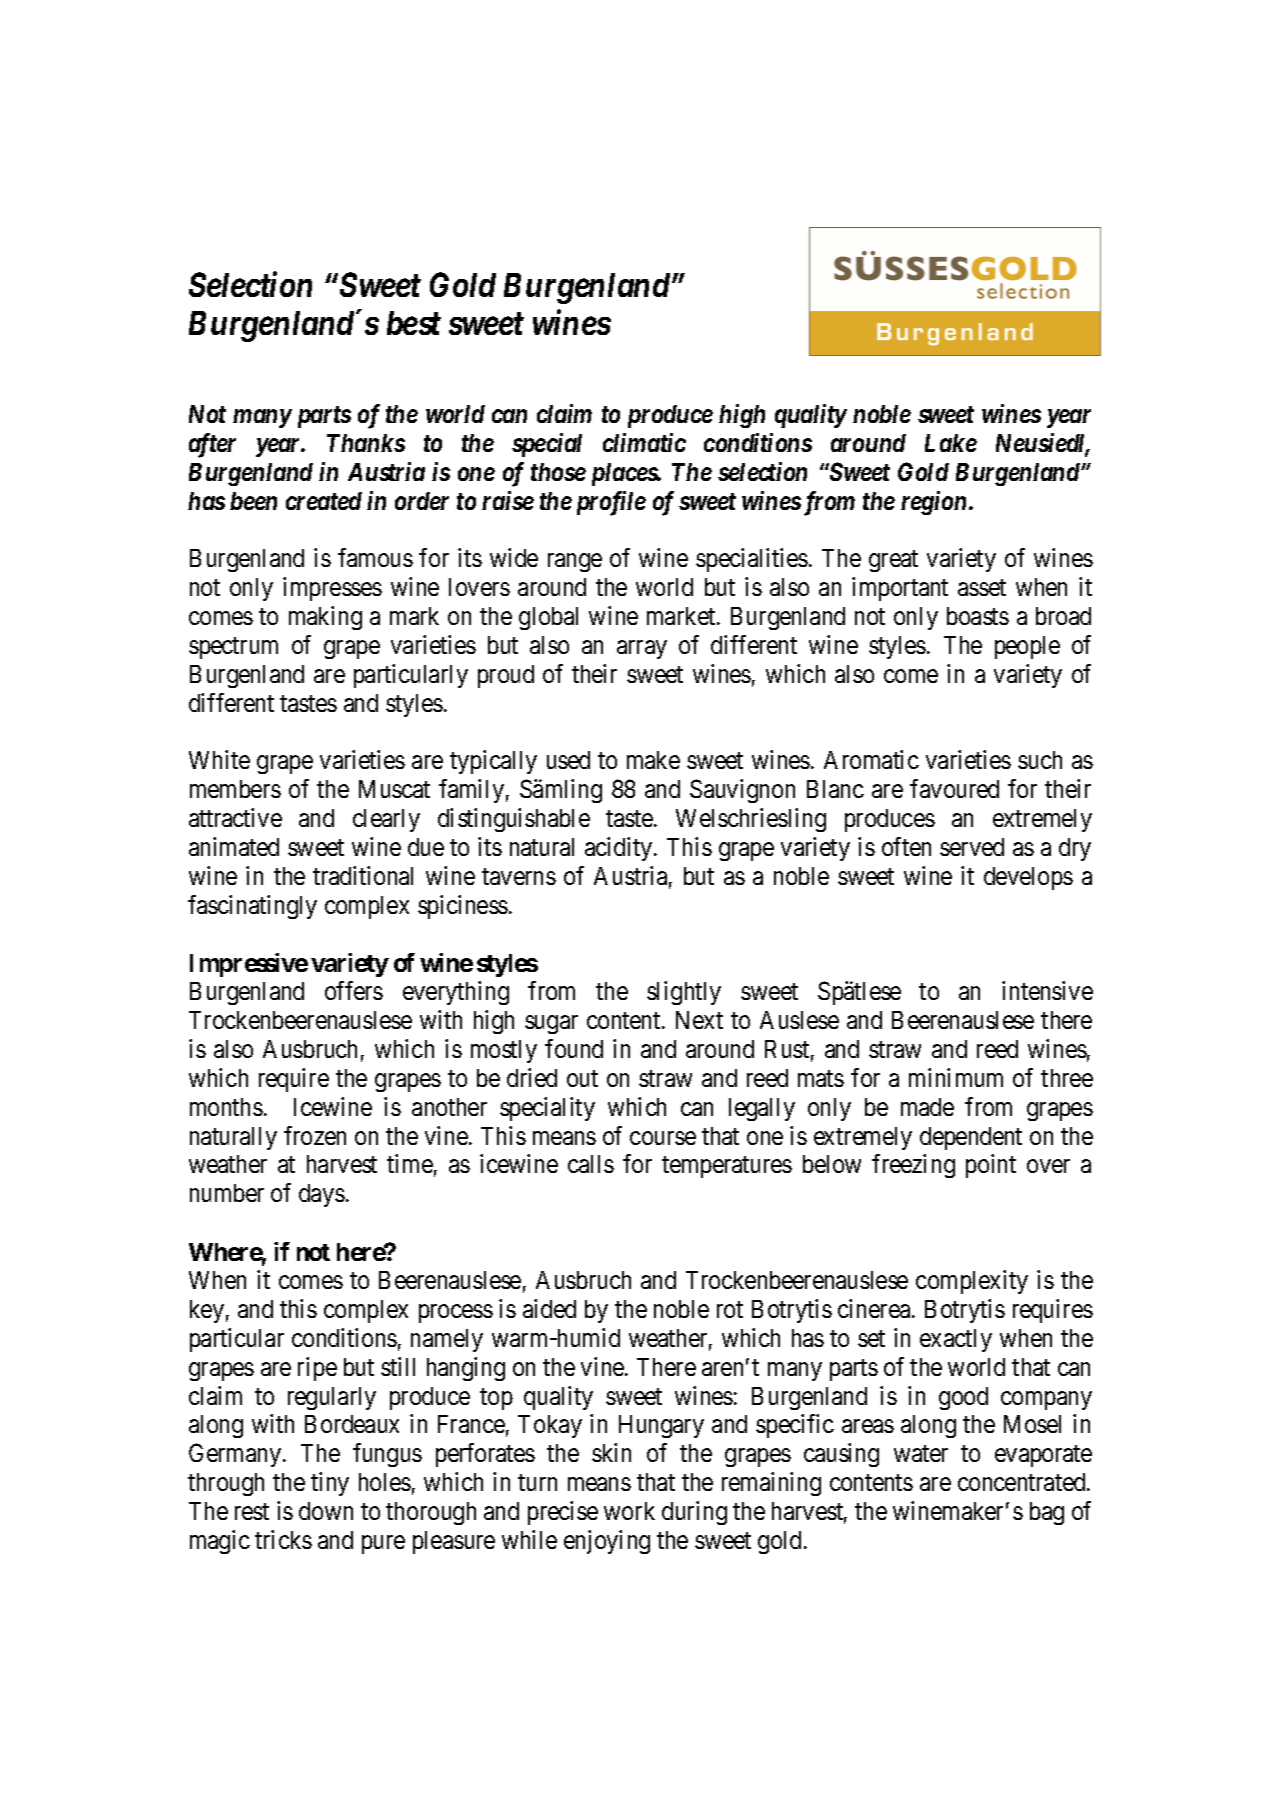 This image has width=1279, height=1810. What do you see at coordinates (315, 1135) in the image?
I see `frozen` at bounding box center [315, 1135].
